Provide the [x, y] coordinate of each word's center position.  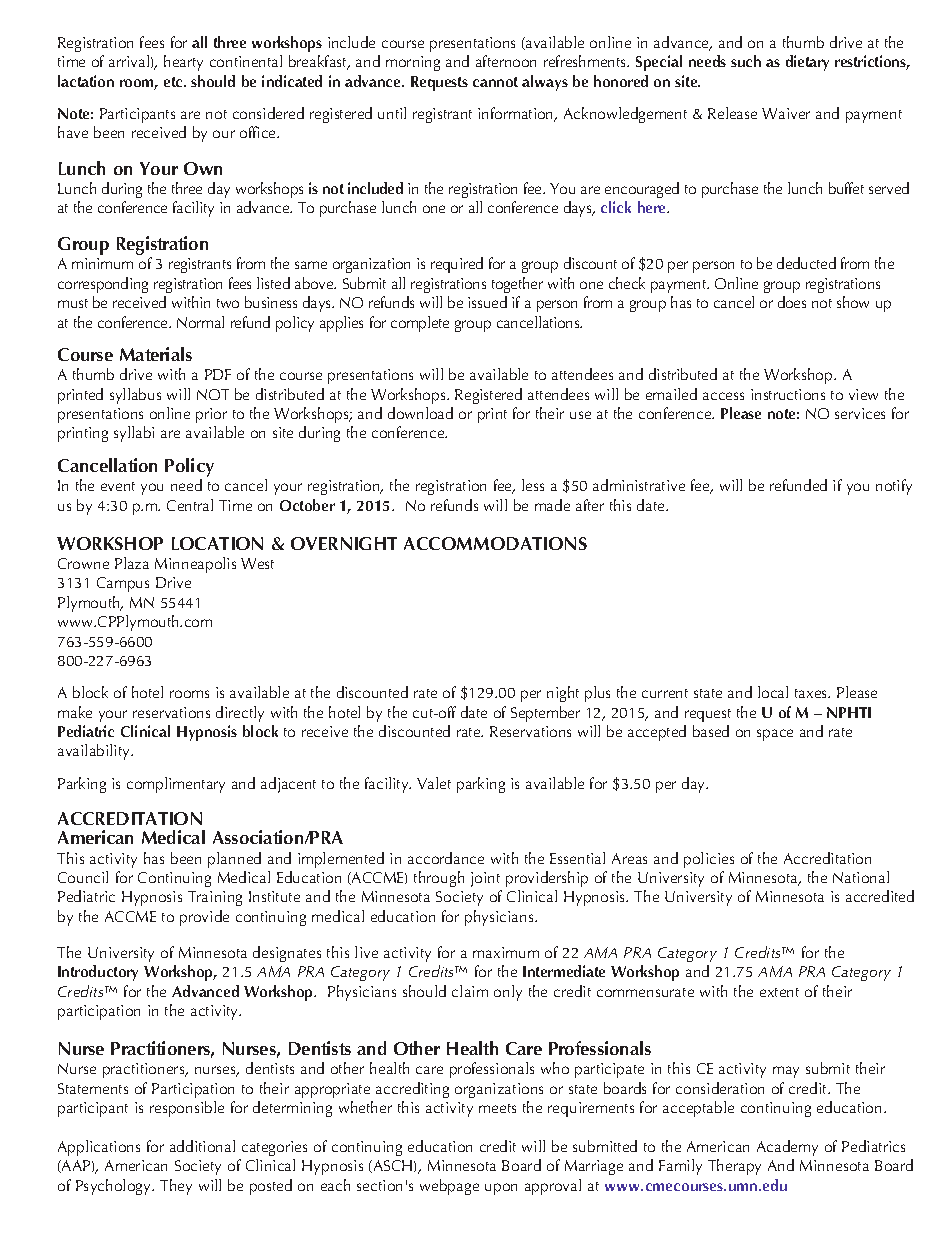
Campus [123, 584]
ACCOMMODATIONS [495, 543]
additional [202, 1146]
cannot [495, 82]
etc [174, 82]
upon [501, 1189]
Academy [787, 1148]
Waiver [786, 113]
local [773, 692]
